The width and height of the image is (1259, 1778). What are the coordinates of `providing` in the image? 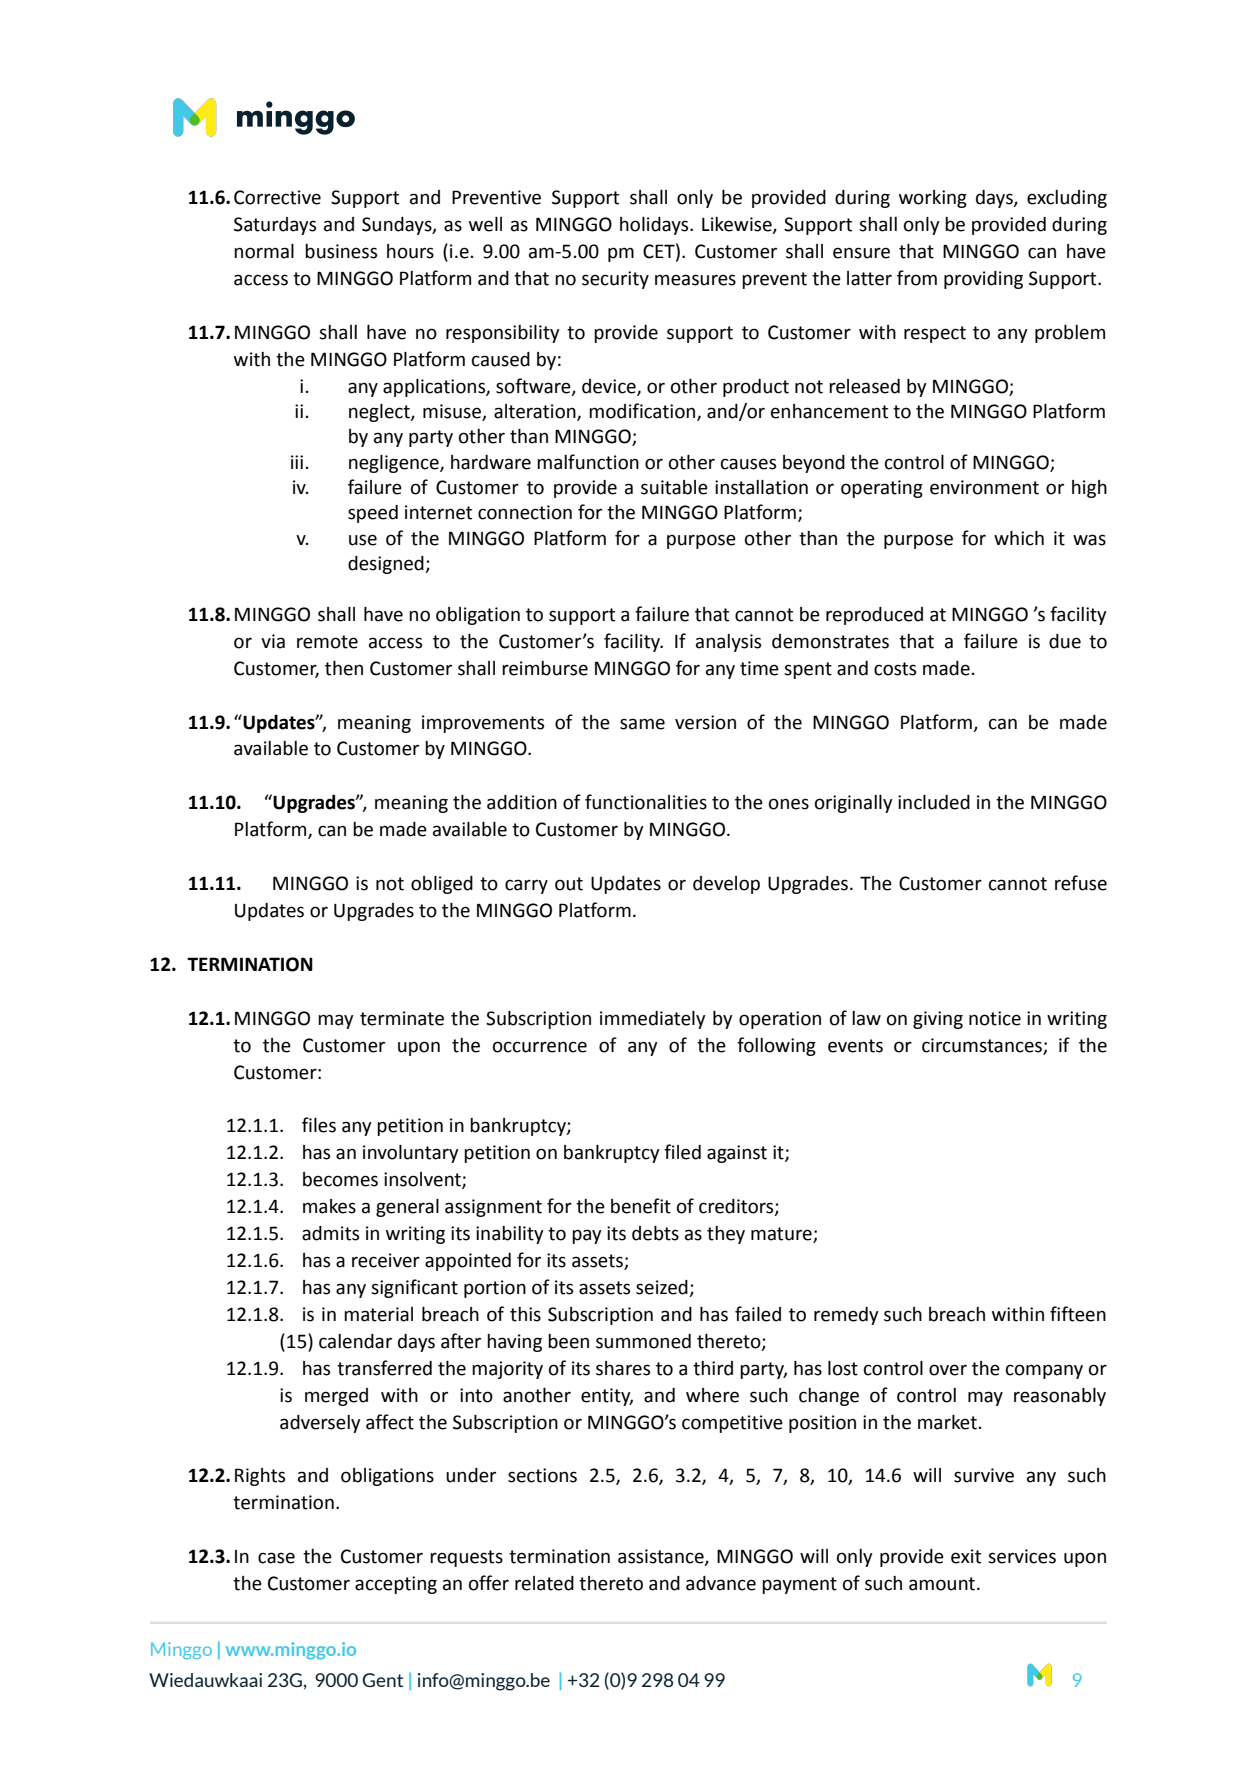 It's located at (983, 280).
